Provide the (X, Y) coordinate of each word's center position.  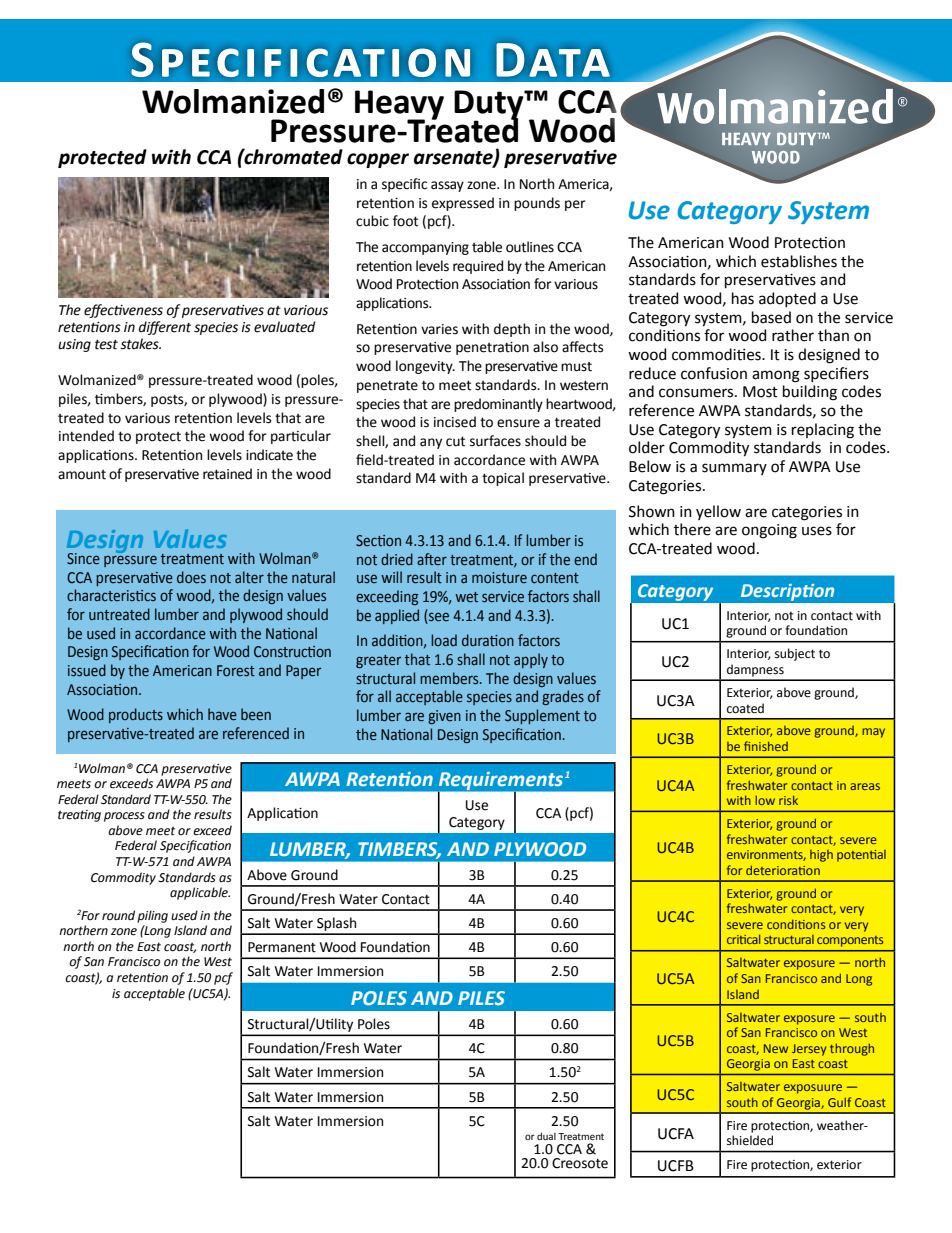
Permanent (282, 947)
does (191, 577)
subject (795, 654)
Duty (490, 105)
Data (553, 60)
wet (466, 597)
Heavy (399, 105)
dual (546, 1136)
